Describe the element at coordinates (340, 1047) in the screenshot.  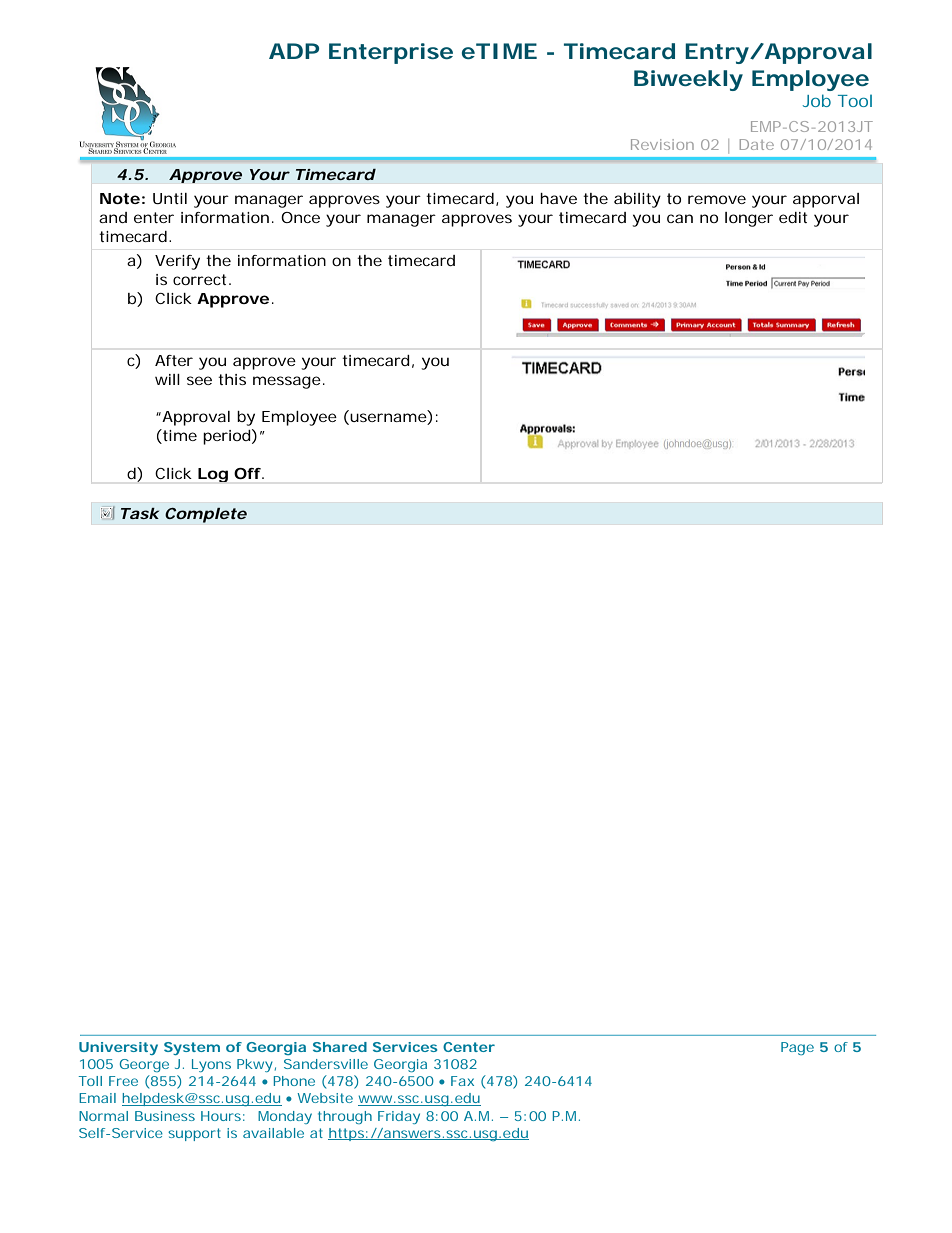
I see `Shared` at that location.
